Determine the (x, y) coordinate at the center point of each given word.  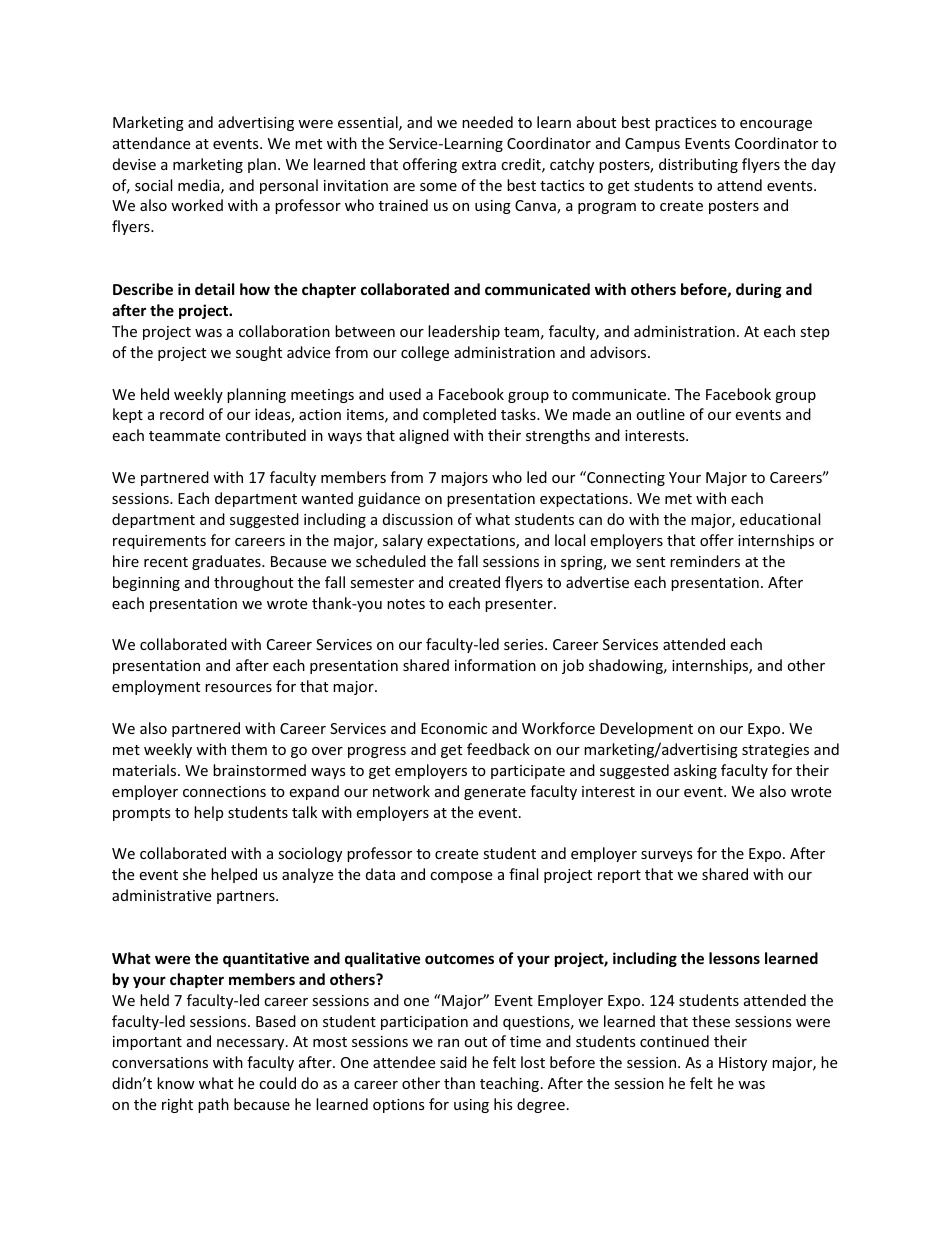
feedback (498, 749)
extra (479, 165)
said (453, 1062)
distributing (698, 165)
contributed (265, 435)
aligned (424, 436)
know (176, 1083)
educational (780, 519)
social (153, 185)
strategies (775, 751)
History (743, 1064)
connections (224, 791)
